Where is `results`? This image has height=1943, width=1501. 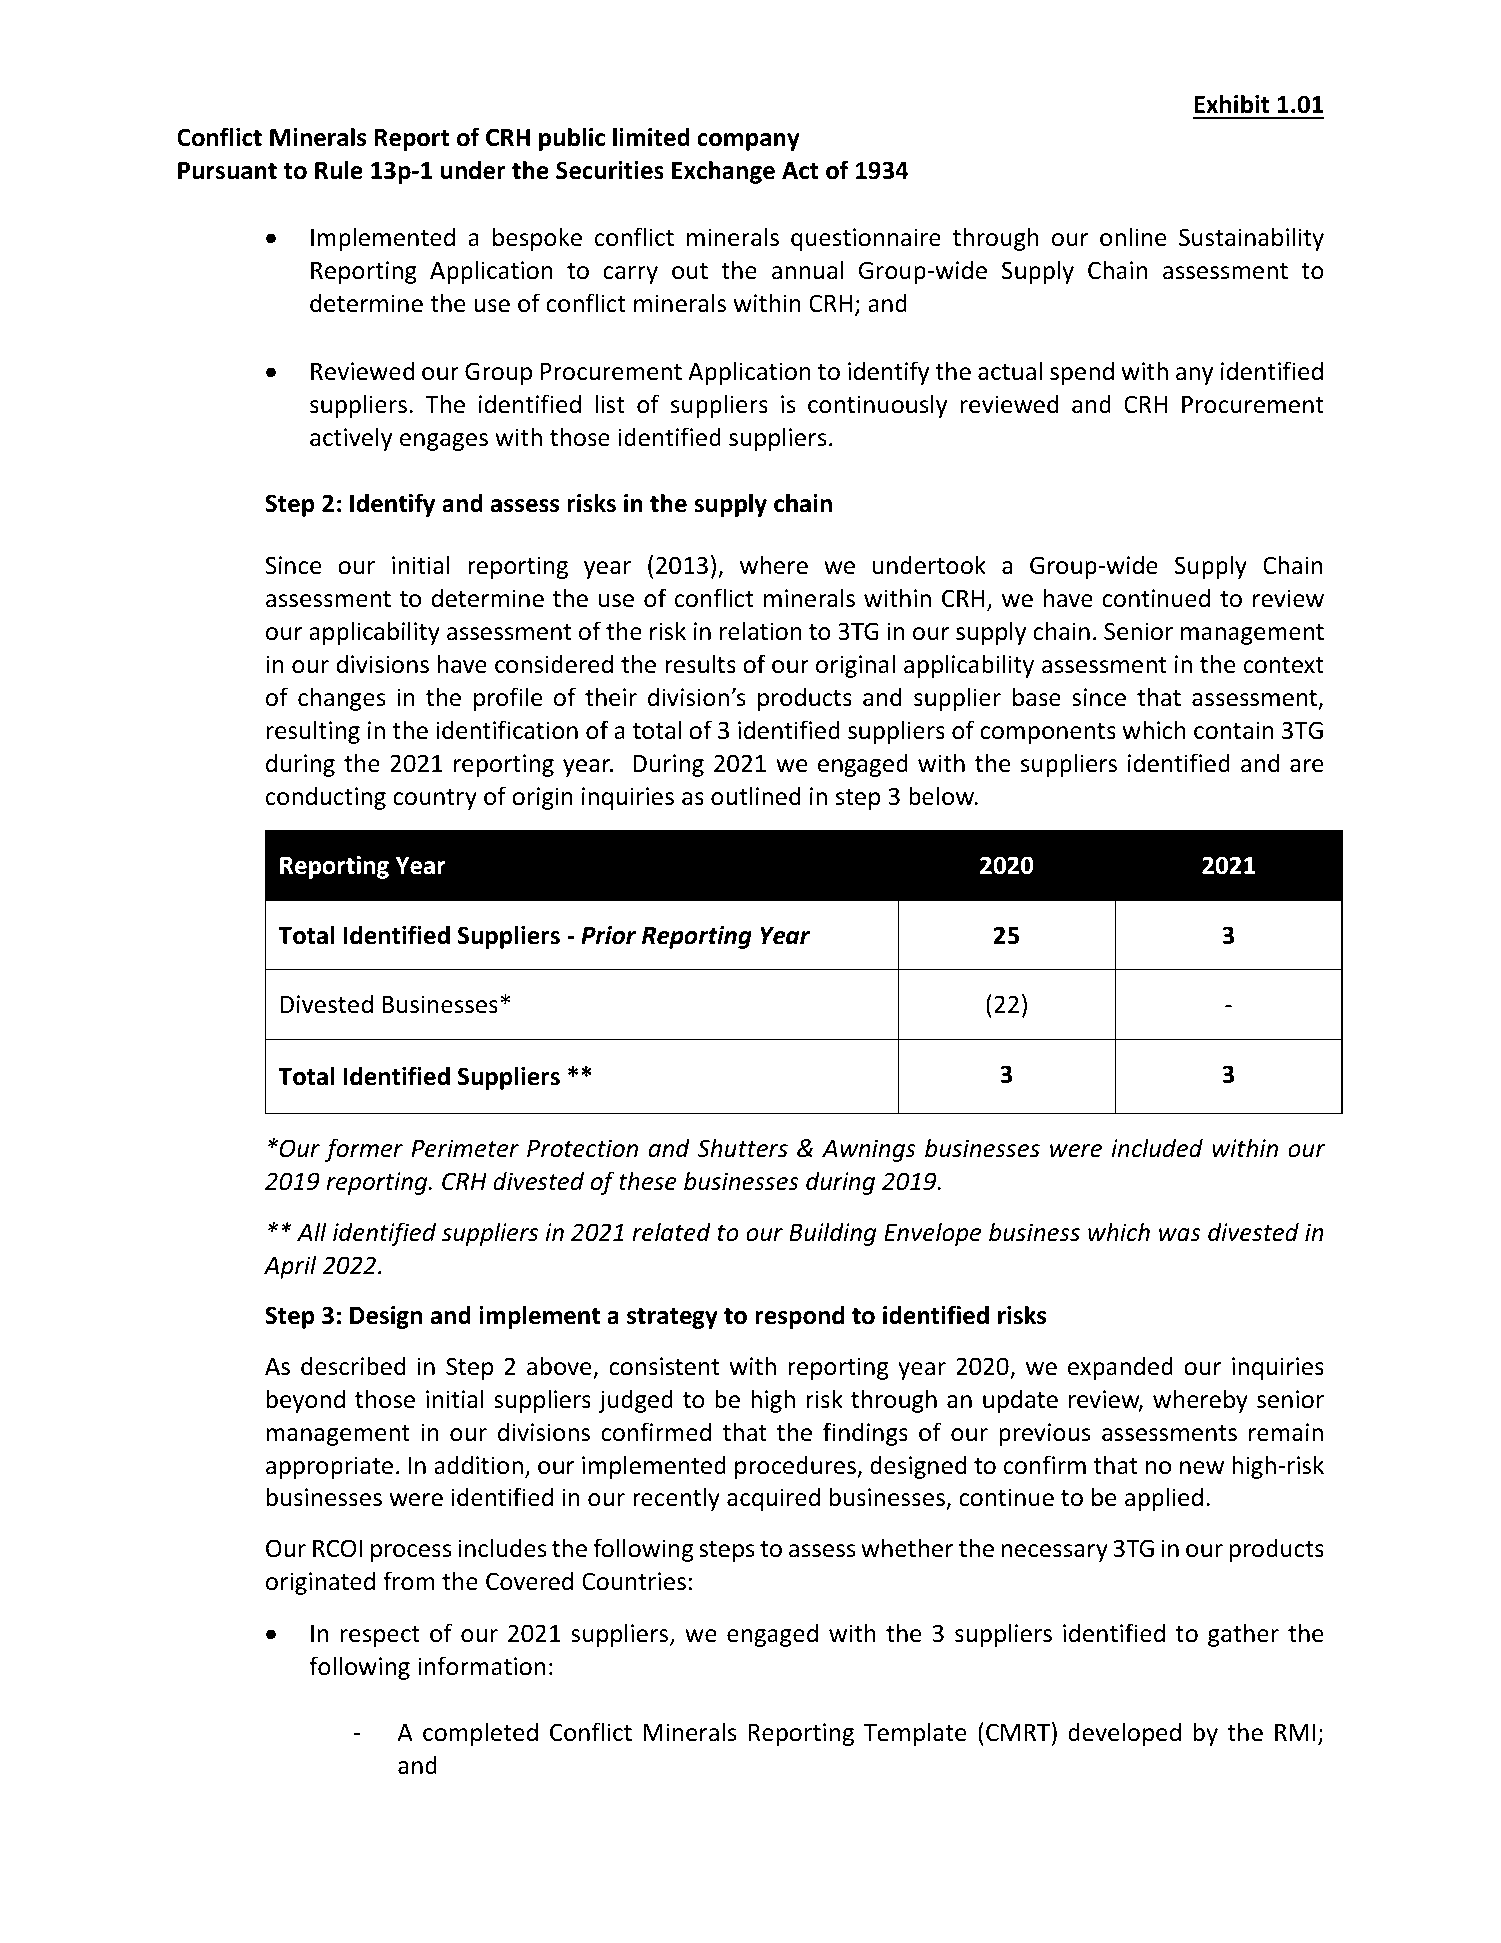
results is located at coordinates (700, 664).
